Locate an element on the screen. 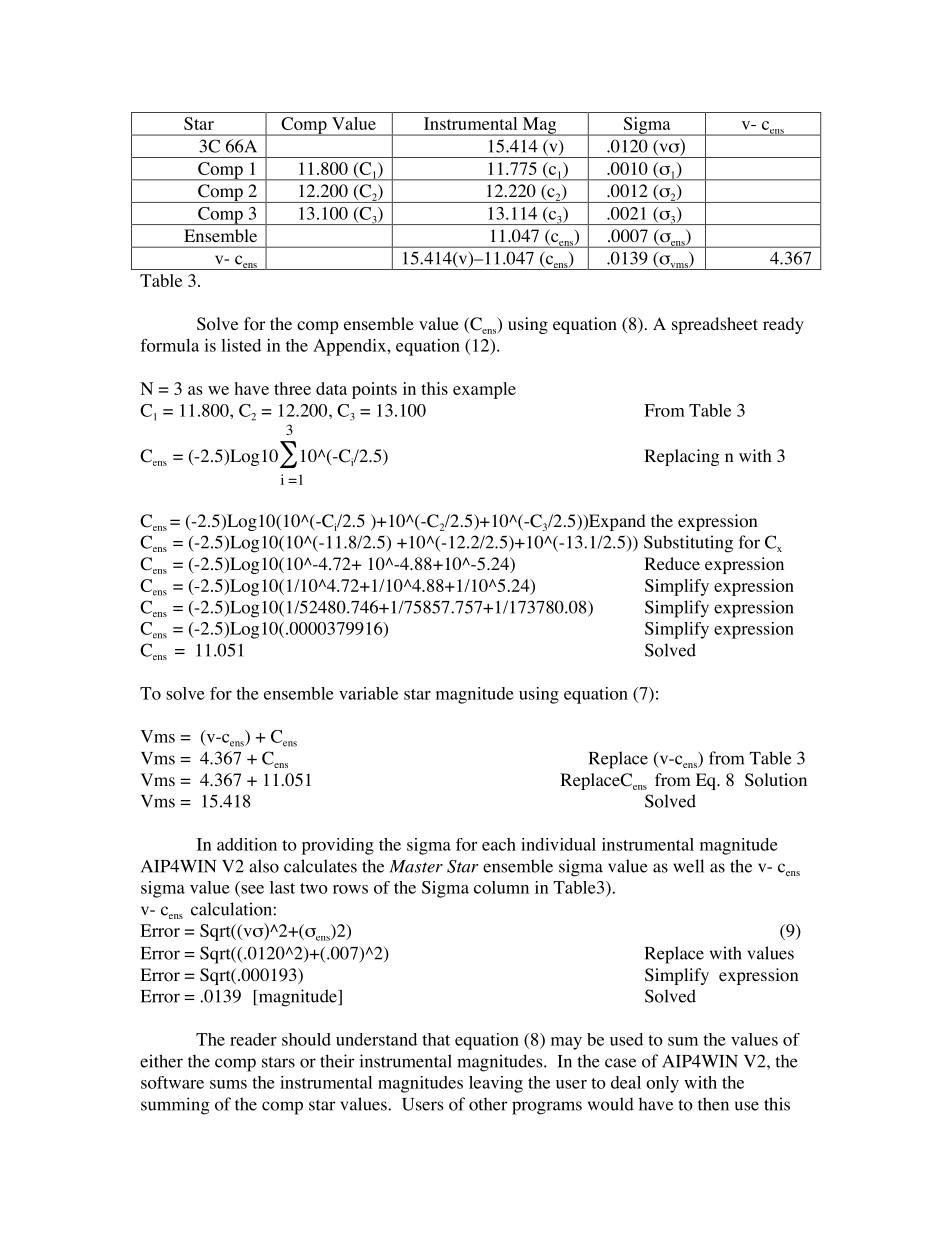  each is located at coordinates (499, 844).
